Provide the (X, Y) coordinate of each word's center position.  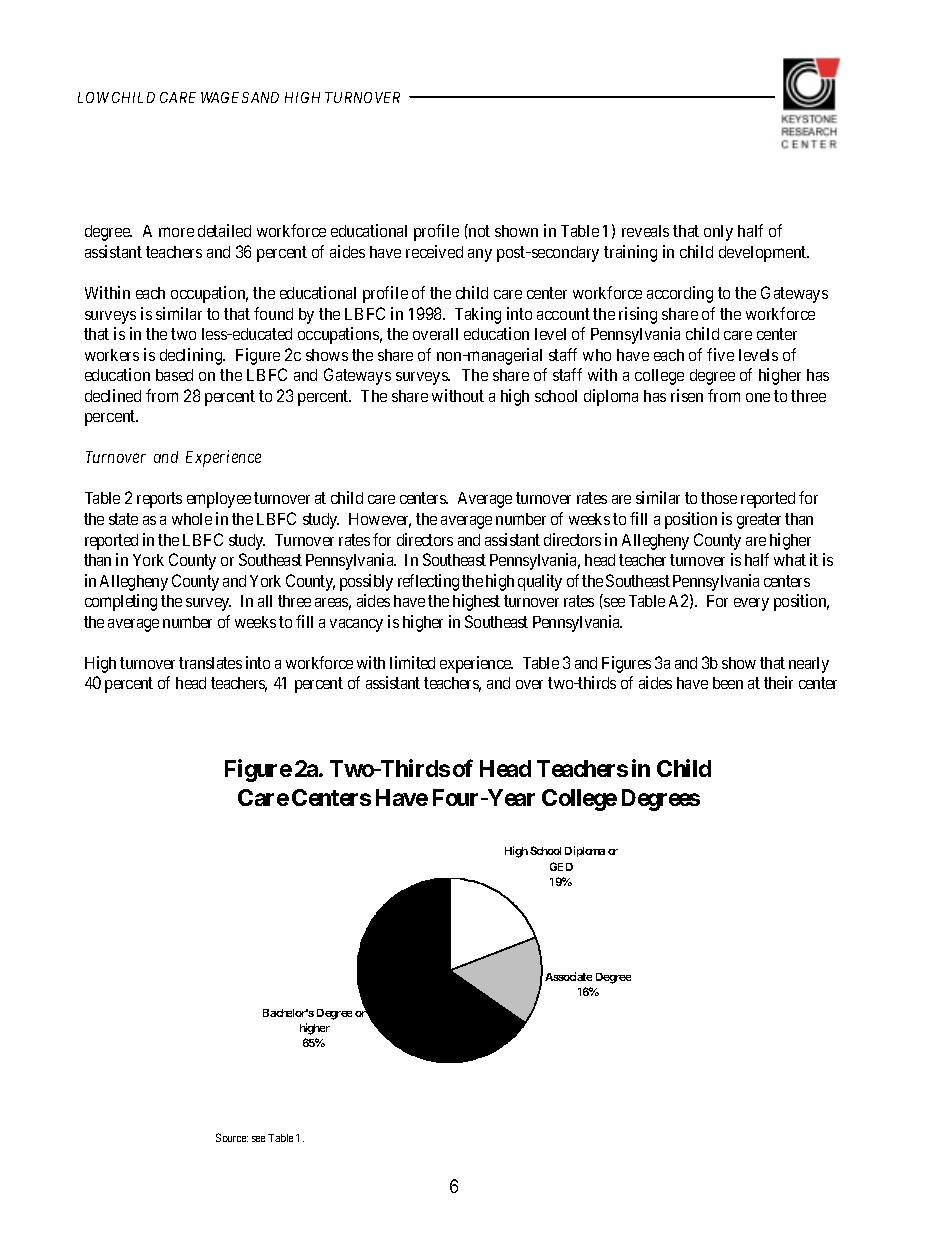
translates (210, 663)
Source (232, 1137)
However (380, 520)
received (434, 251)
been (728, 683)
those (719, 498)
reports (159, 500)
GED (561, 866)
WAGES (225, 97)
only (718, 233)
